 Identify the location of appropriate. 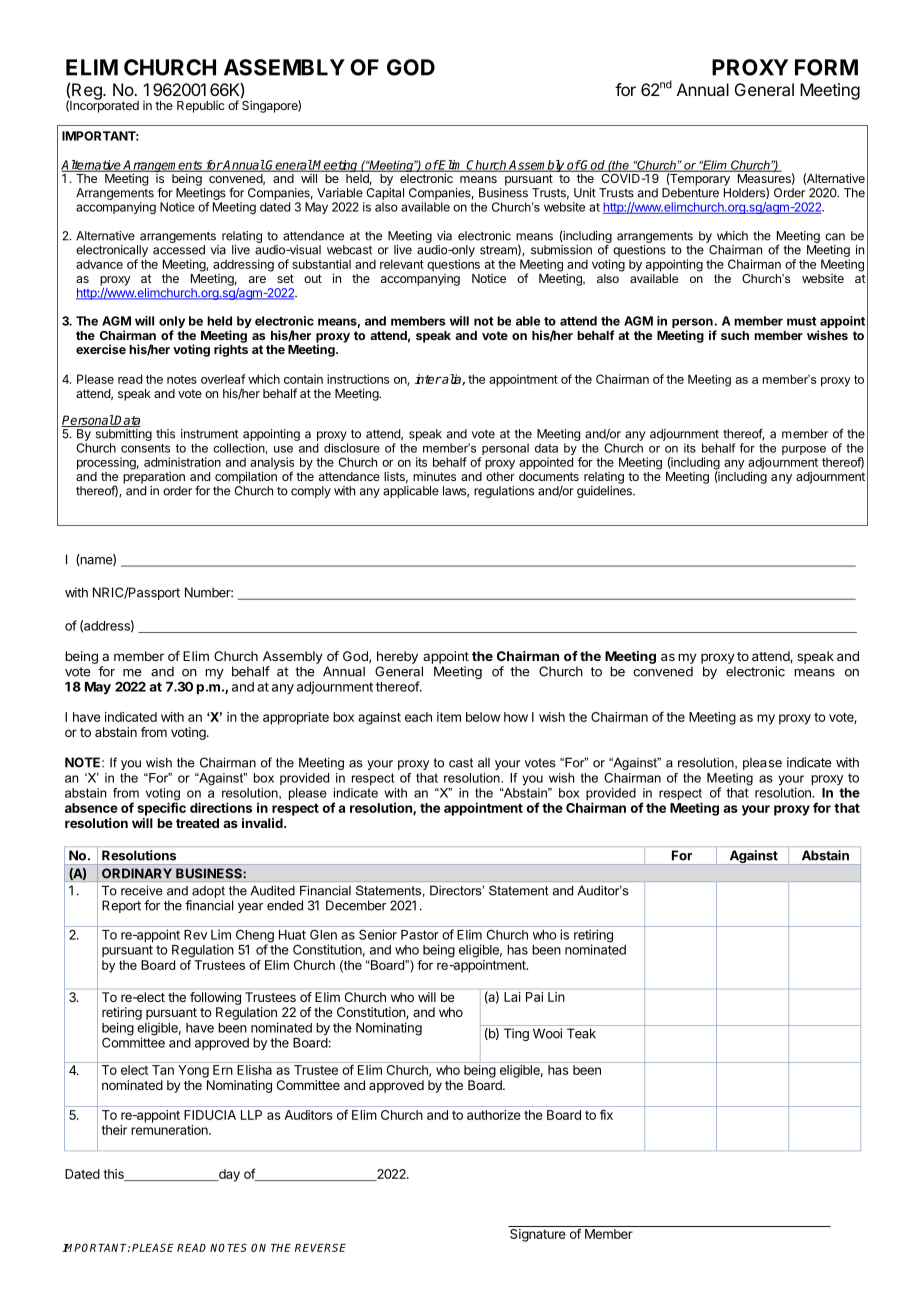
(296, 718).
